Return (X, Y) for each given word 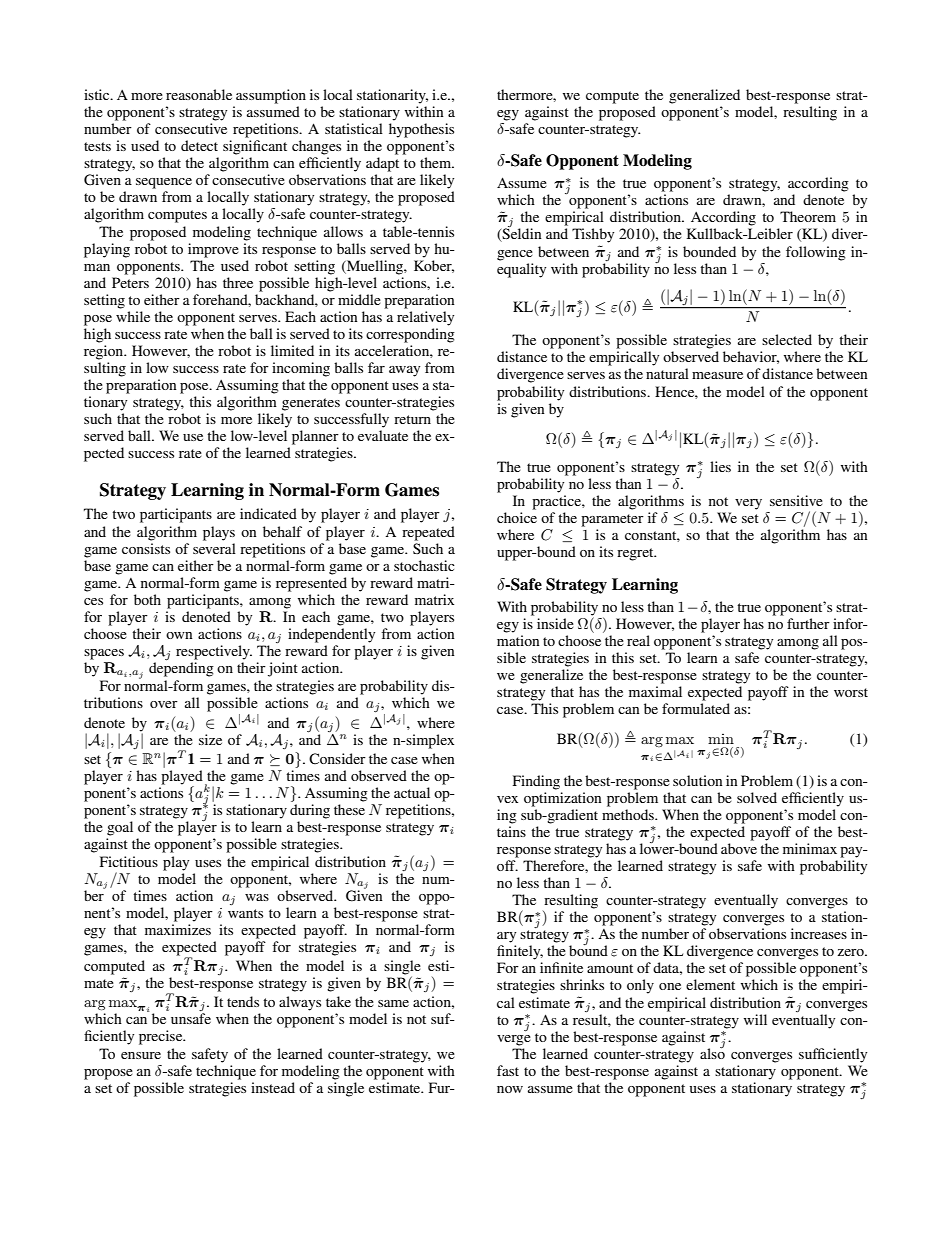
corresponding (410, 335)
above (739, 848)
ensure (141, 1055)
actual (412, 792)
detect (199, 145)
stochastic (424, 565)
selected (787, 339)
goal (120, 828)
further (808, 623)
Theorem (808, 216)
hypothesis (421, 130)
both (147, 599)
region (105, 352)
